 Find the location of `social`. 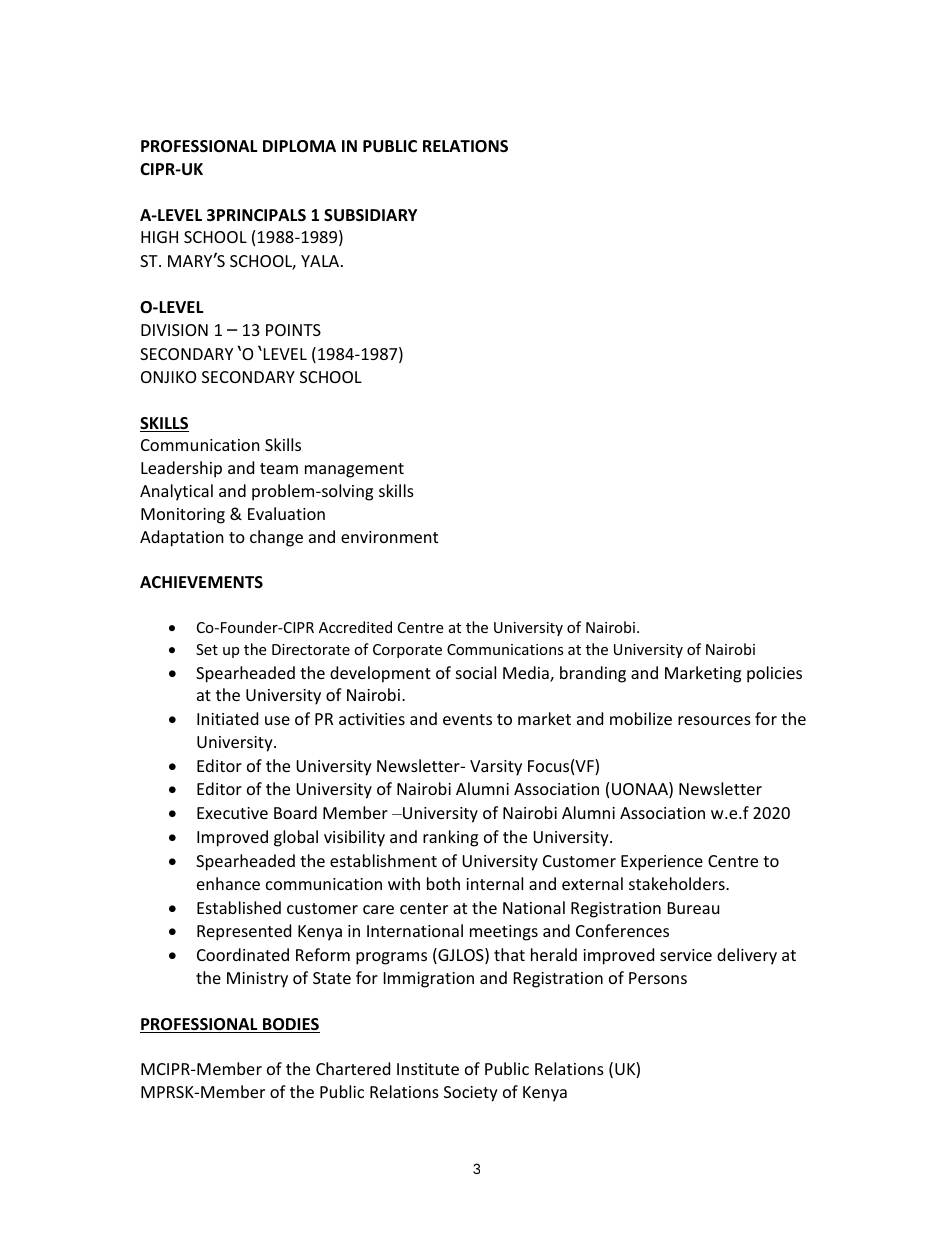

social is located at coordinates (476, 672).
